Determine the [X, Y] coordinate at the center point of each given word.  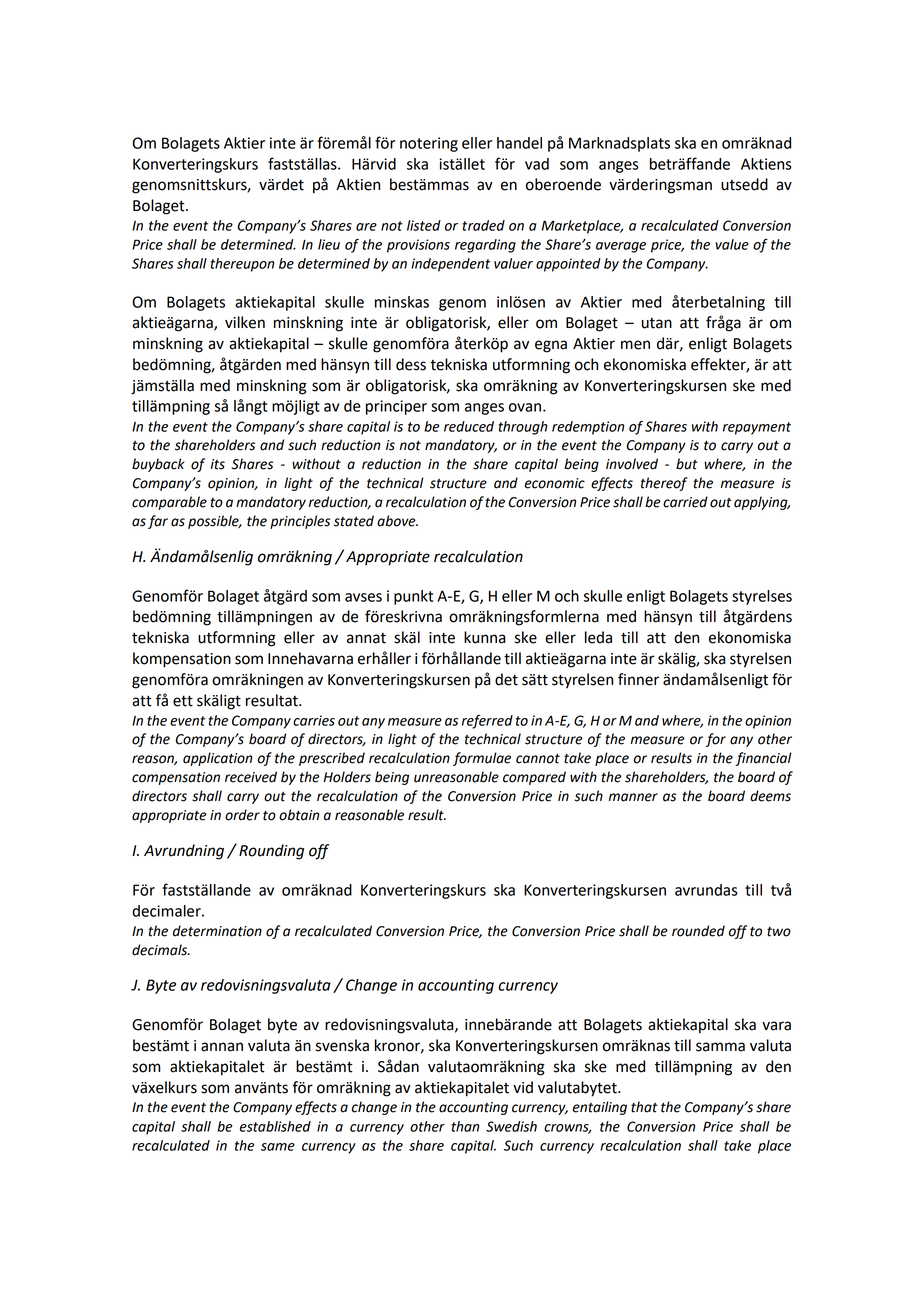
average [621, 247]
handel [519, 143]
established [275, 1126]
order [242, 815]
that [644, 1107]
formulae [482, 759]
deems [770, 796]
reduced [469, 426]
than [465, 1126]
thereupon [242, 265]
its [218, 464]
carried [685, 502]
